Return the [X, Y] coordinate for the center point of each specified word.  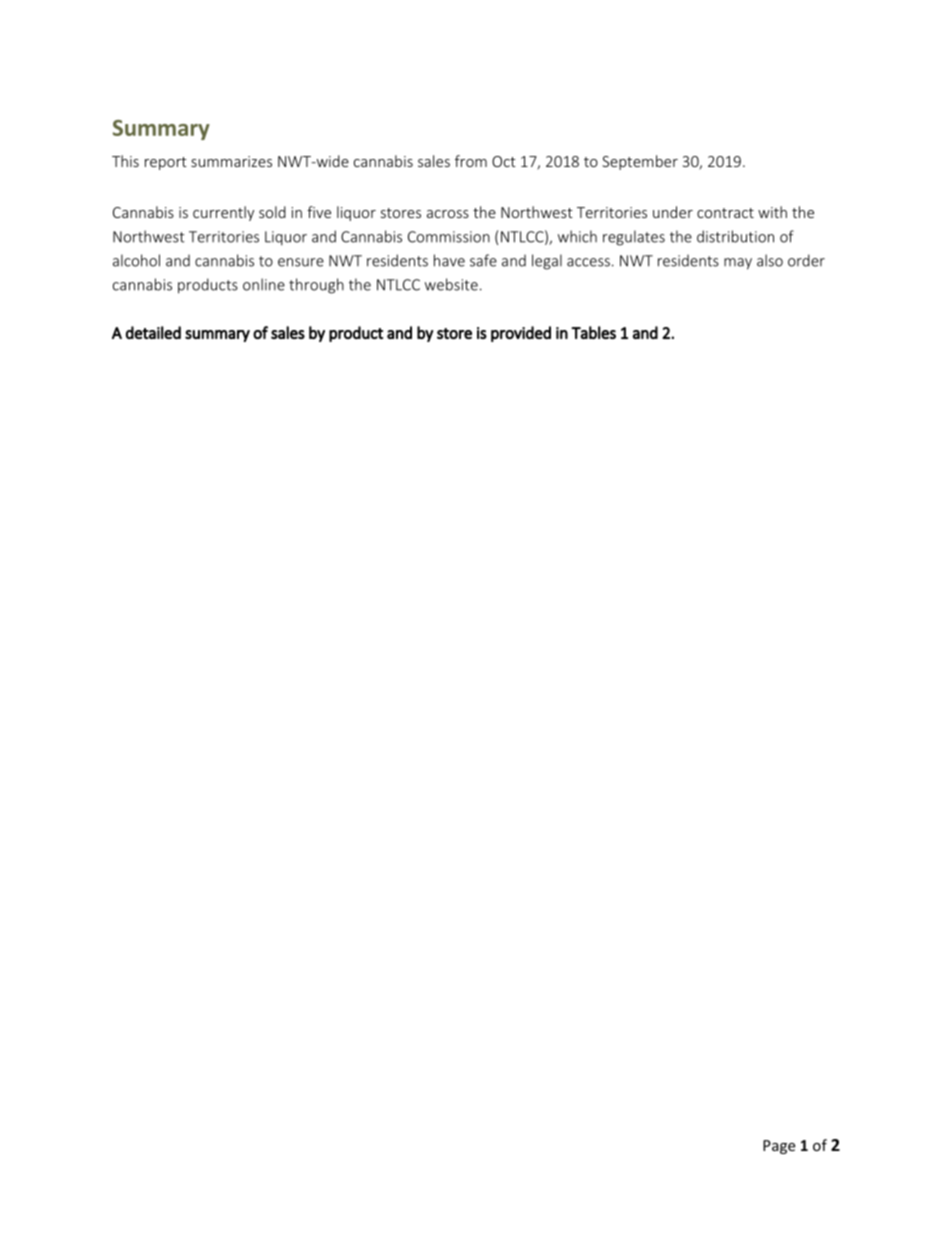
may [738, 264]
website [451, 284]
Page [779, 1147]
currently [223, 213]
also [770, 260]
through [316, 286]
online [264, 284]
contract [725, 213]
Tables [593, 332]
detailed [153, 332]
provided [521, 334]
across [448, 214]
